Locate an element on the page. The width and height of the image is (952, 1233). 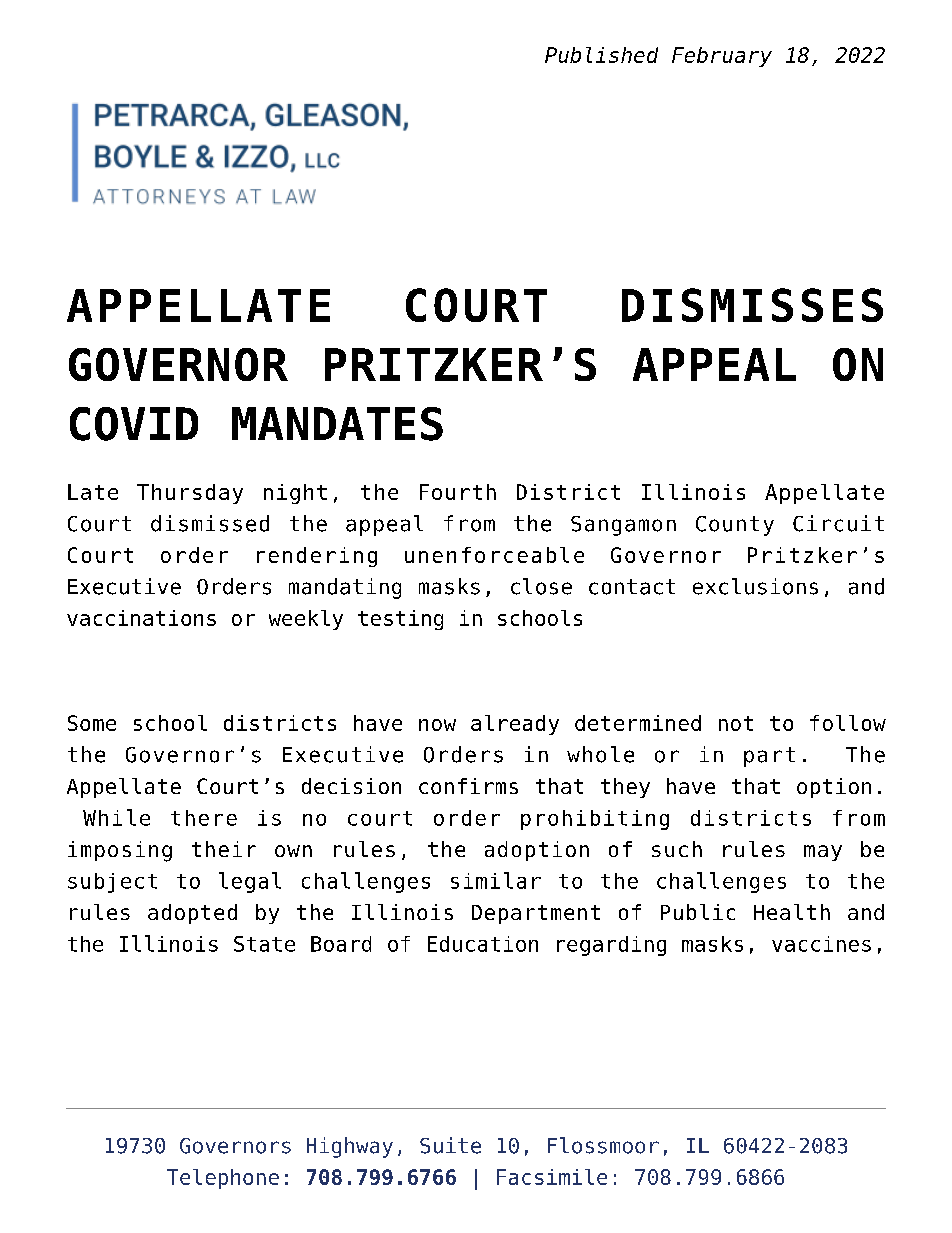
MANDATES is located at coordinates (337, 424).
